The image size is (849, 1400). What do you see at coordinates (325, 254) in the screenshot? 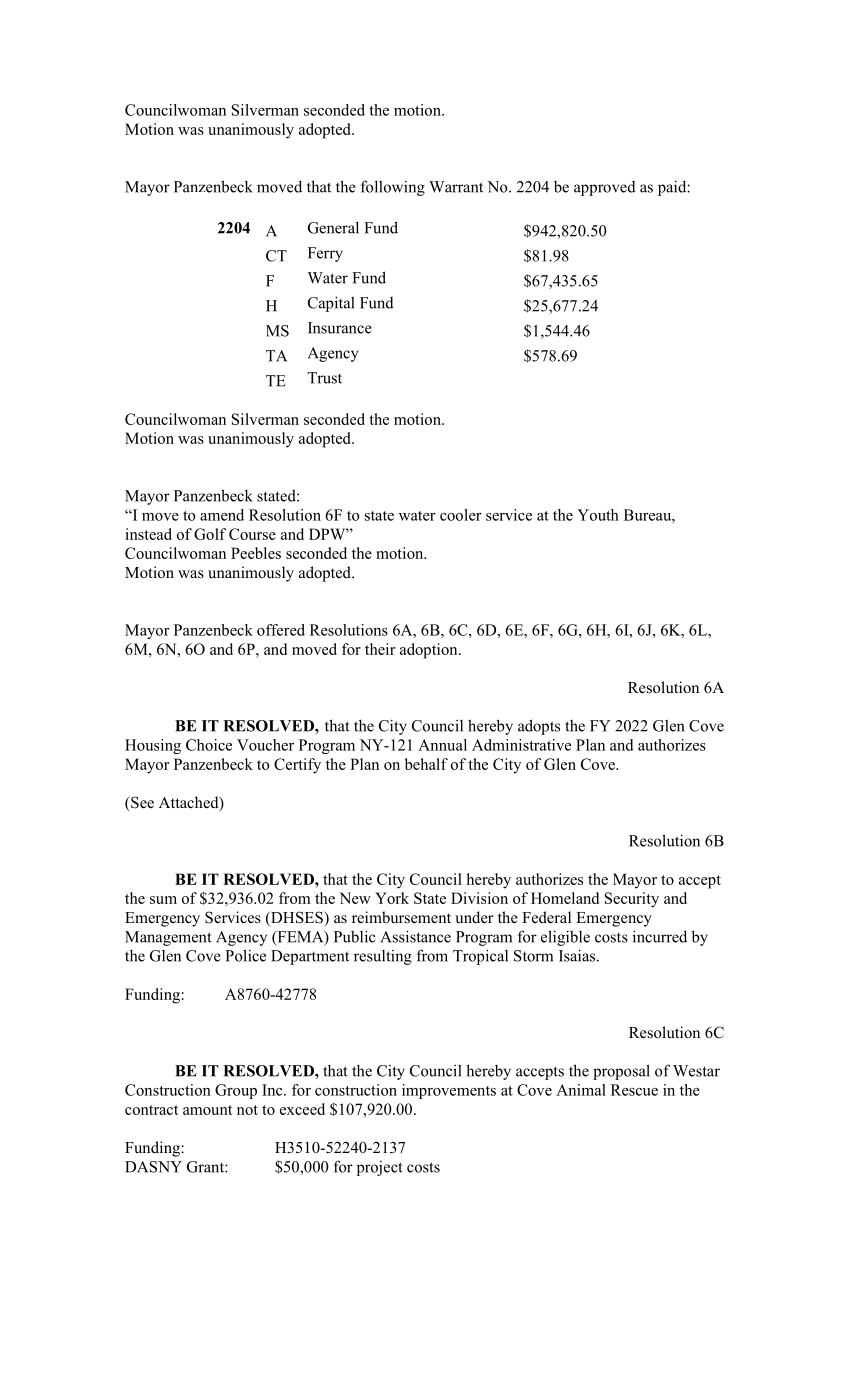
I see `Ferry` at bounding box center [325, 254].
